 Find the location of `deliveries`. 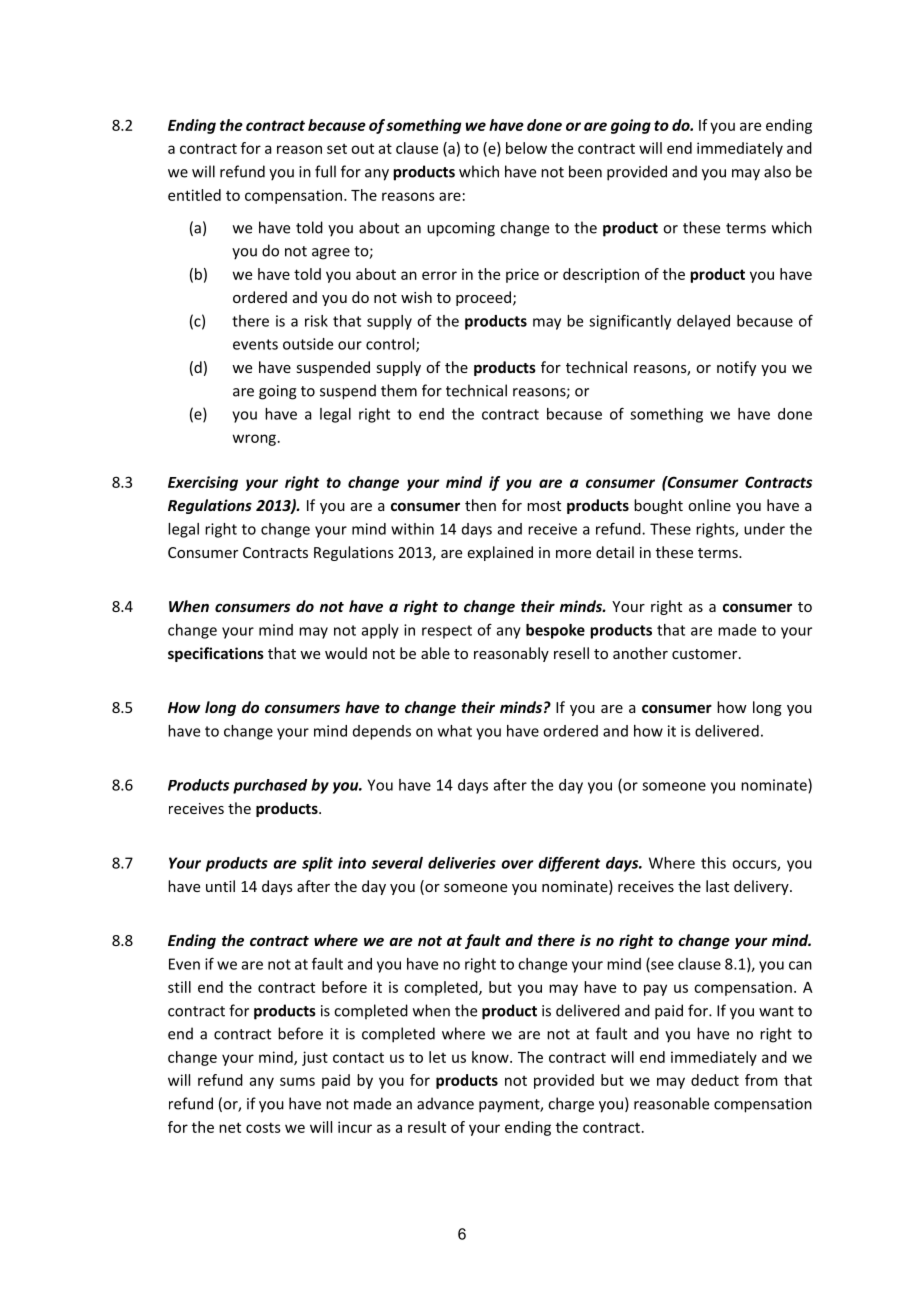

deliveries is located at coordinates (462, 863).
